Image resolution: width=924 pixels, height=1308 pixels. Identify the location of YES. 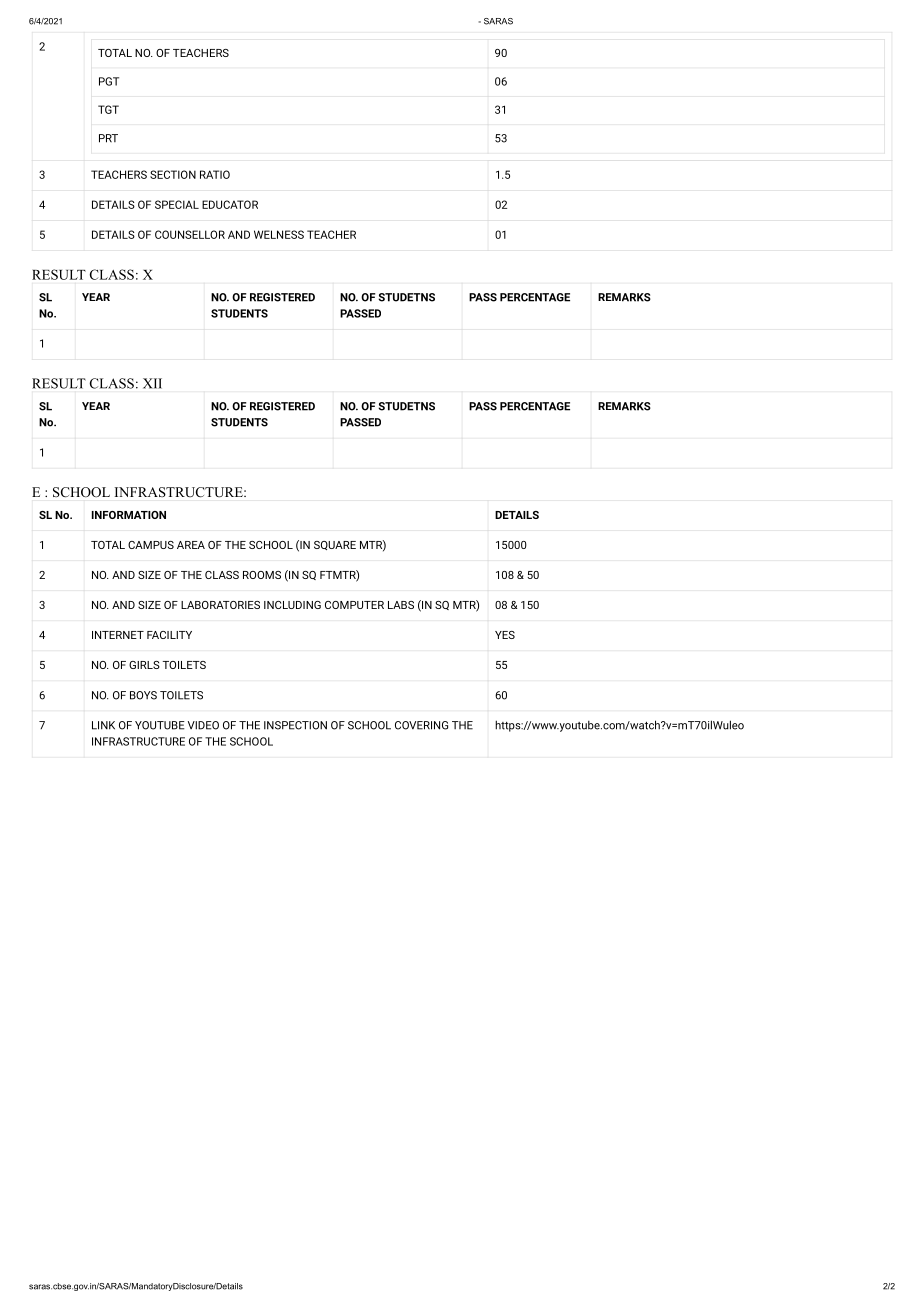
(505, 635).
